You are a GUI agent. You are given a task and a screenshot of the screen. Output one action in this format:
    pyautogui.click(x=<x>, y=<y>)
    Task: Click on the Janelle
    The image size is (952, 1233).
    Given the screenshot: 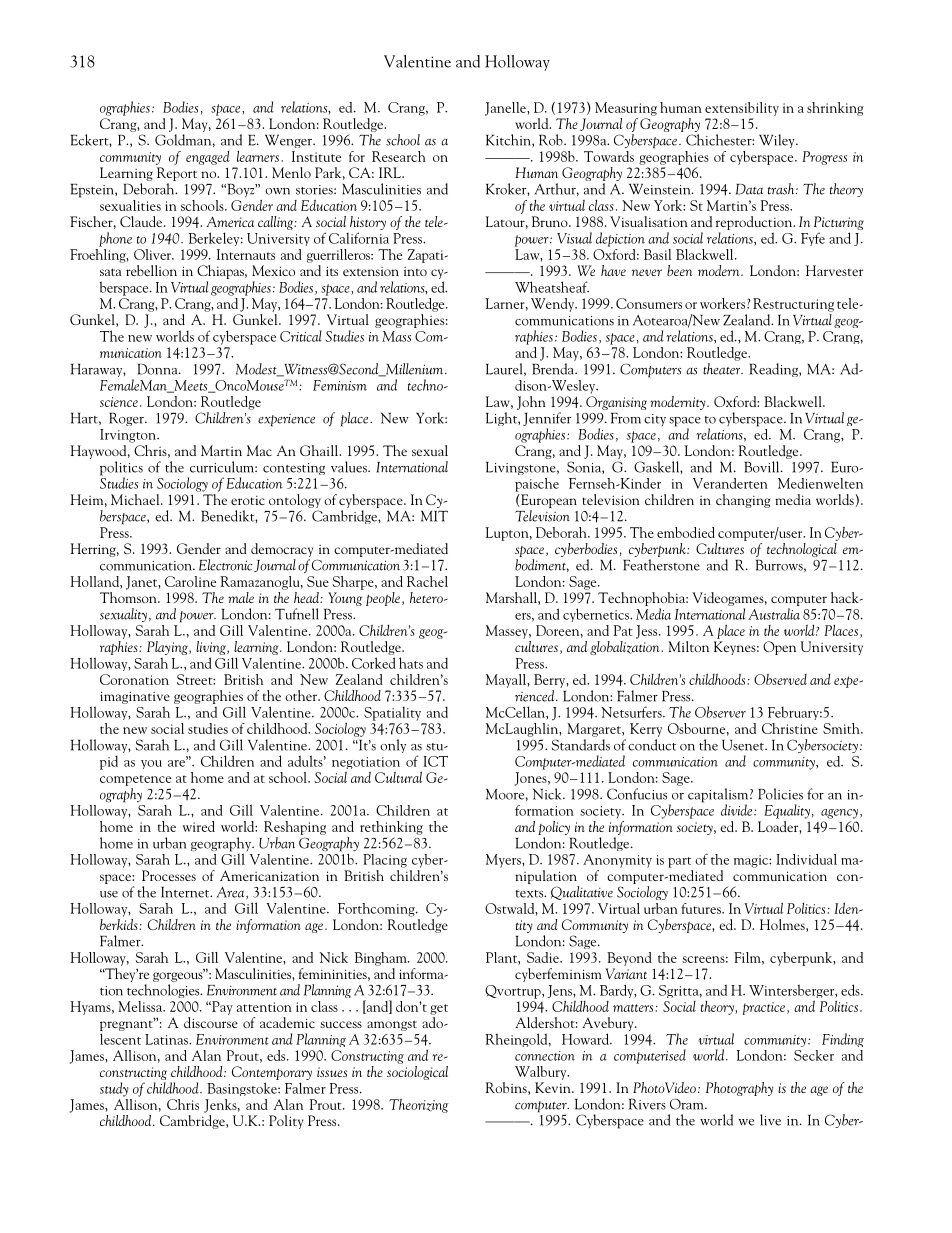 What is the action you would take?
    pyautogui.click(x=506, y=109)
